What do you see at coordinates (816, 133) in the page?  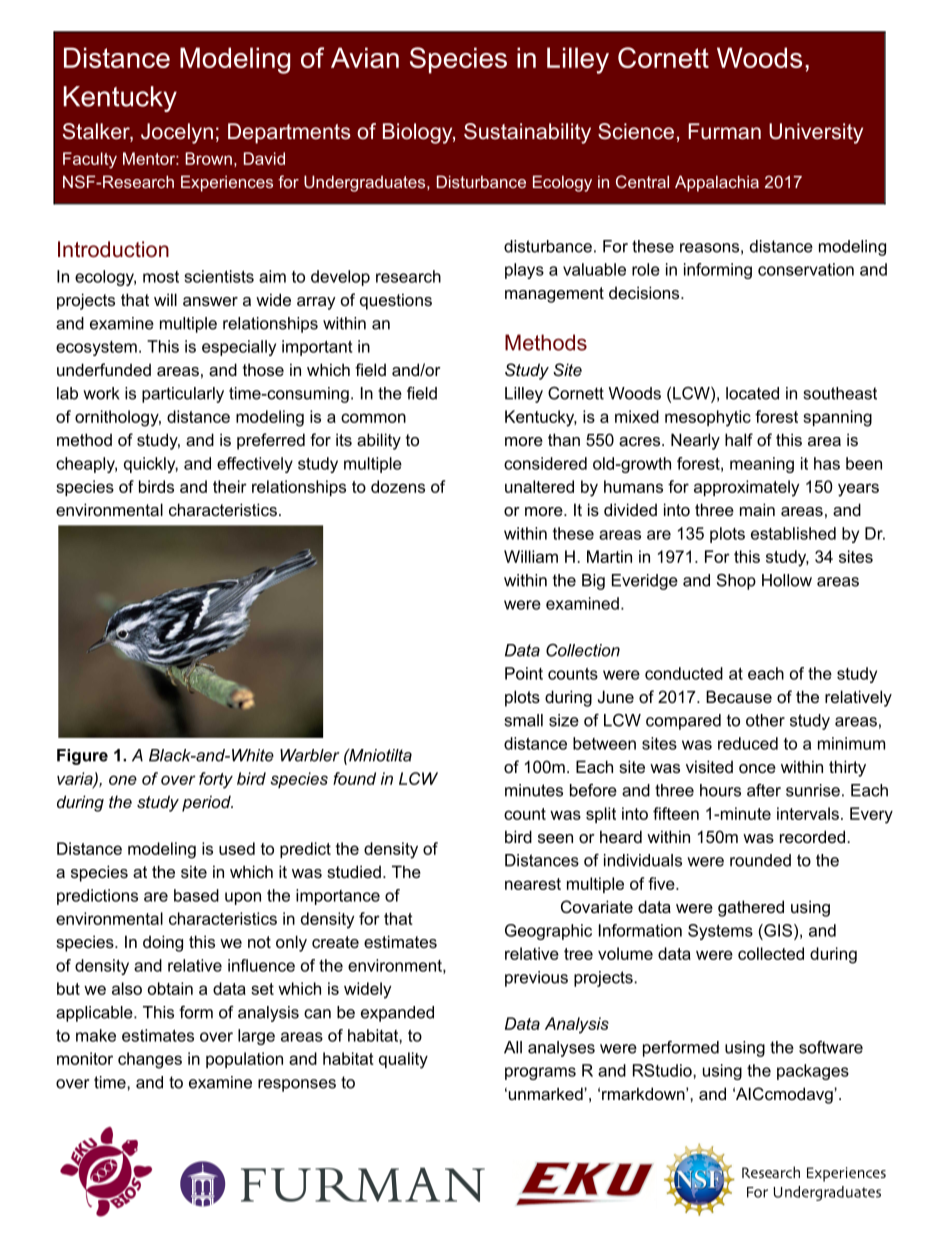 I see `University` at bounding box center [816, 133].
